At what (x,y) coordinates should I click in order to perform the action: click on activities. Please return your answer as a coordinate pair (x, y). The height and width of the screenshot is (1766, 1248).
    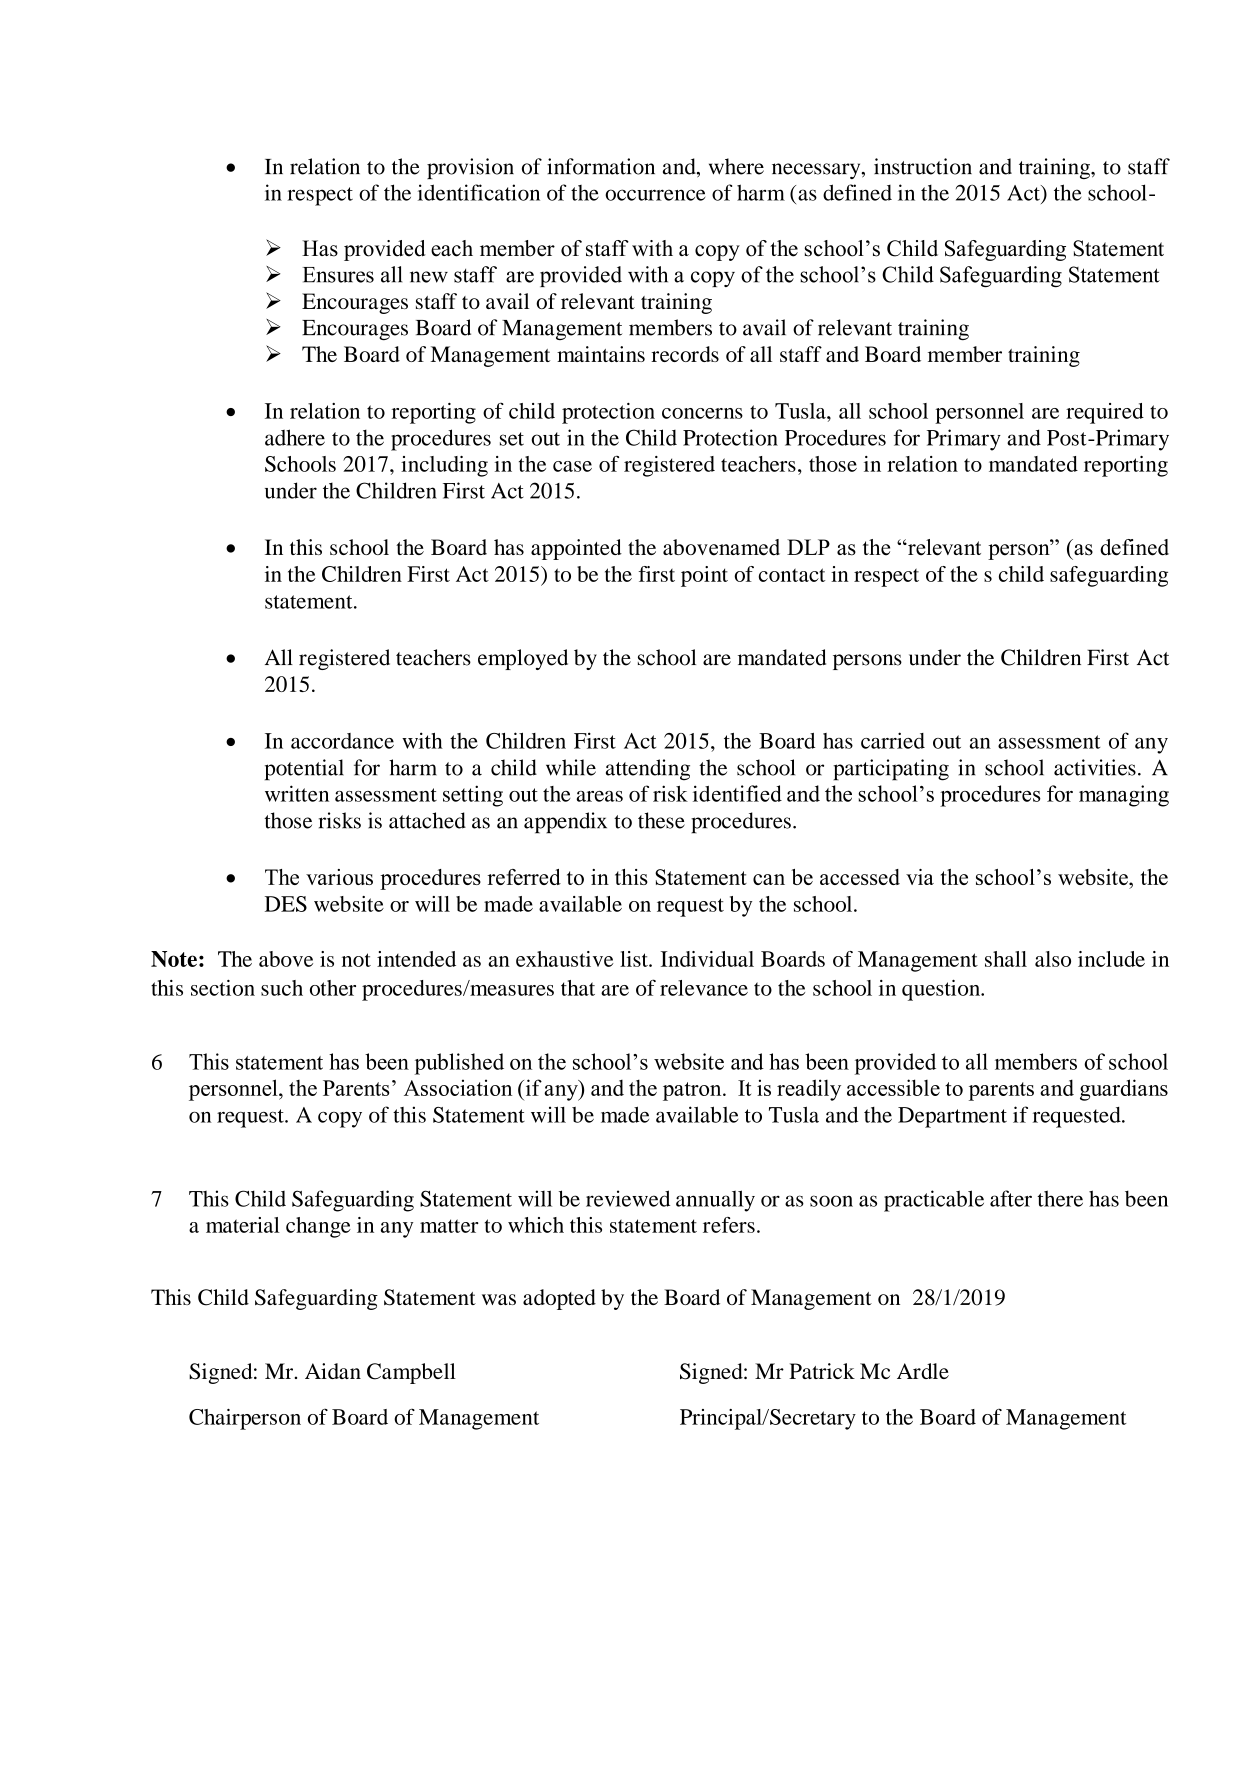
    Looking at the image, I should click on (1095, 767).
